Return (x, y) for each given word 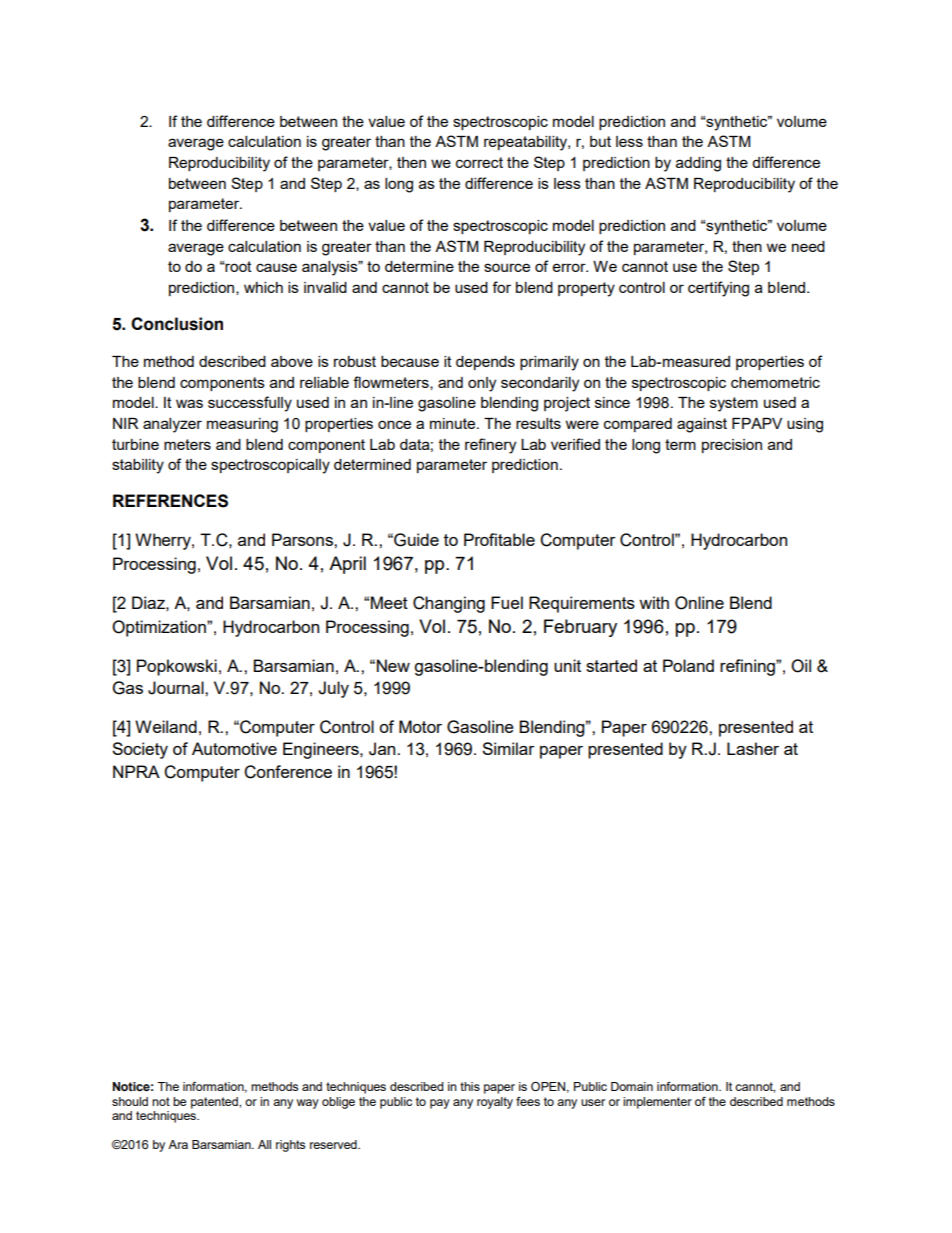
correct (479, 162)
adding (698, 164)
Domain (632, 1086)
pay (440, 1104)
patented (215, 1103)
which (263, 287)
